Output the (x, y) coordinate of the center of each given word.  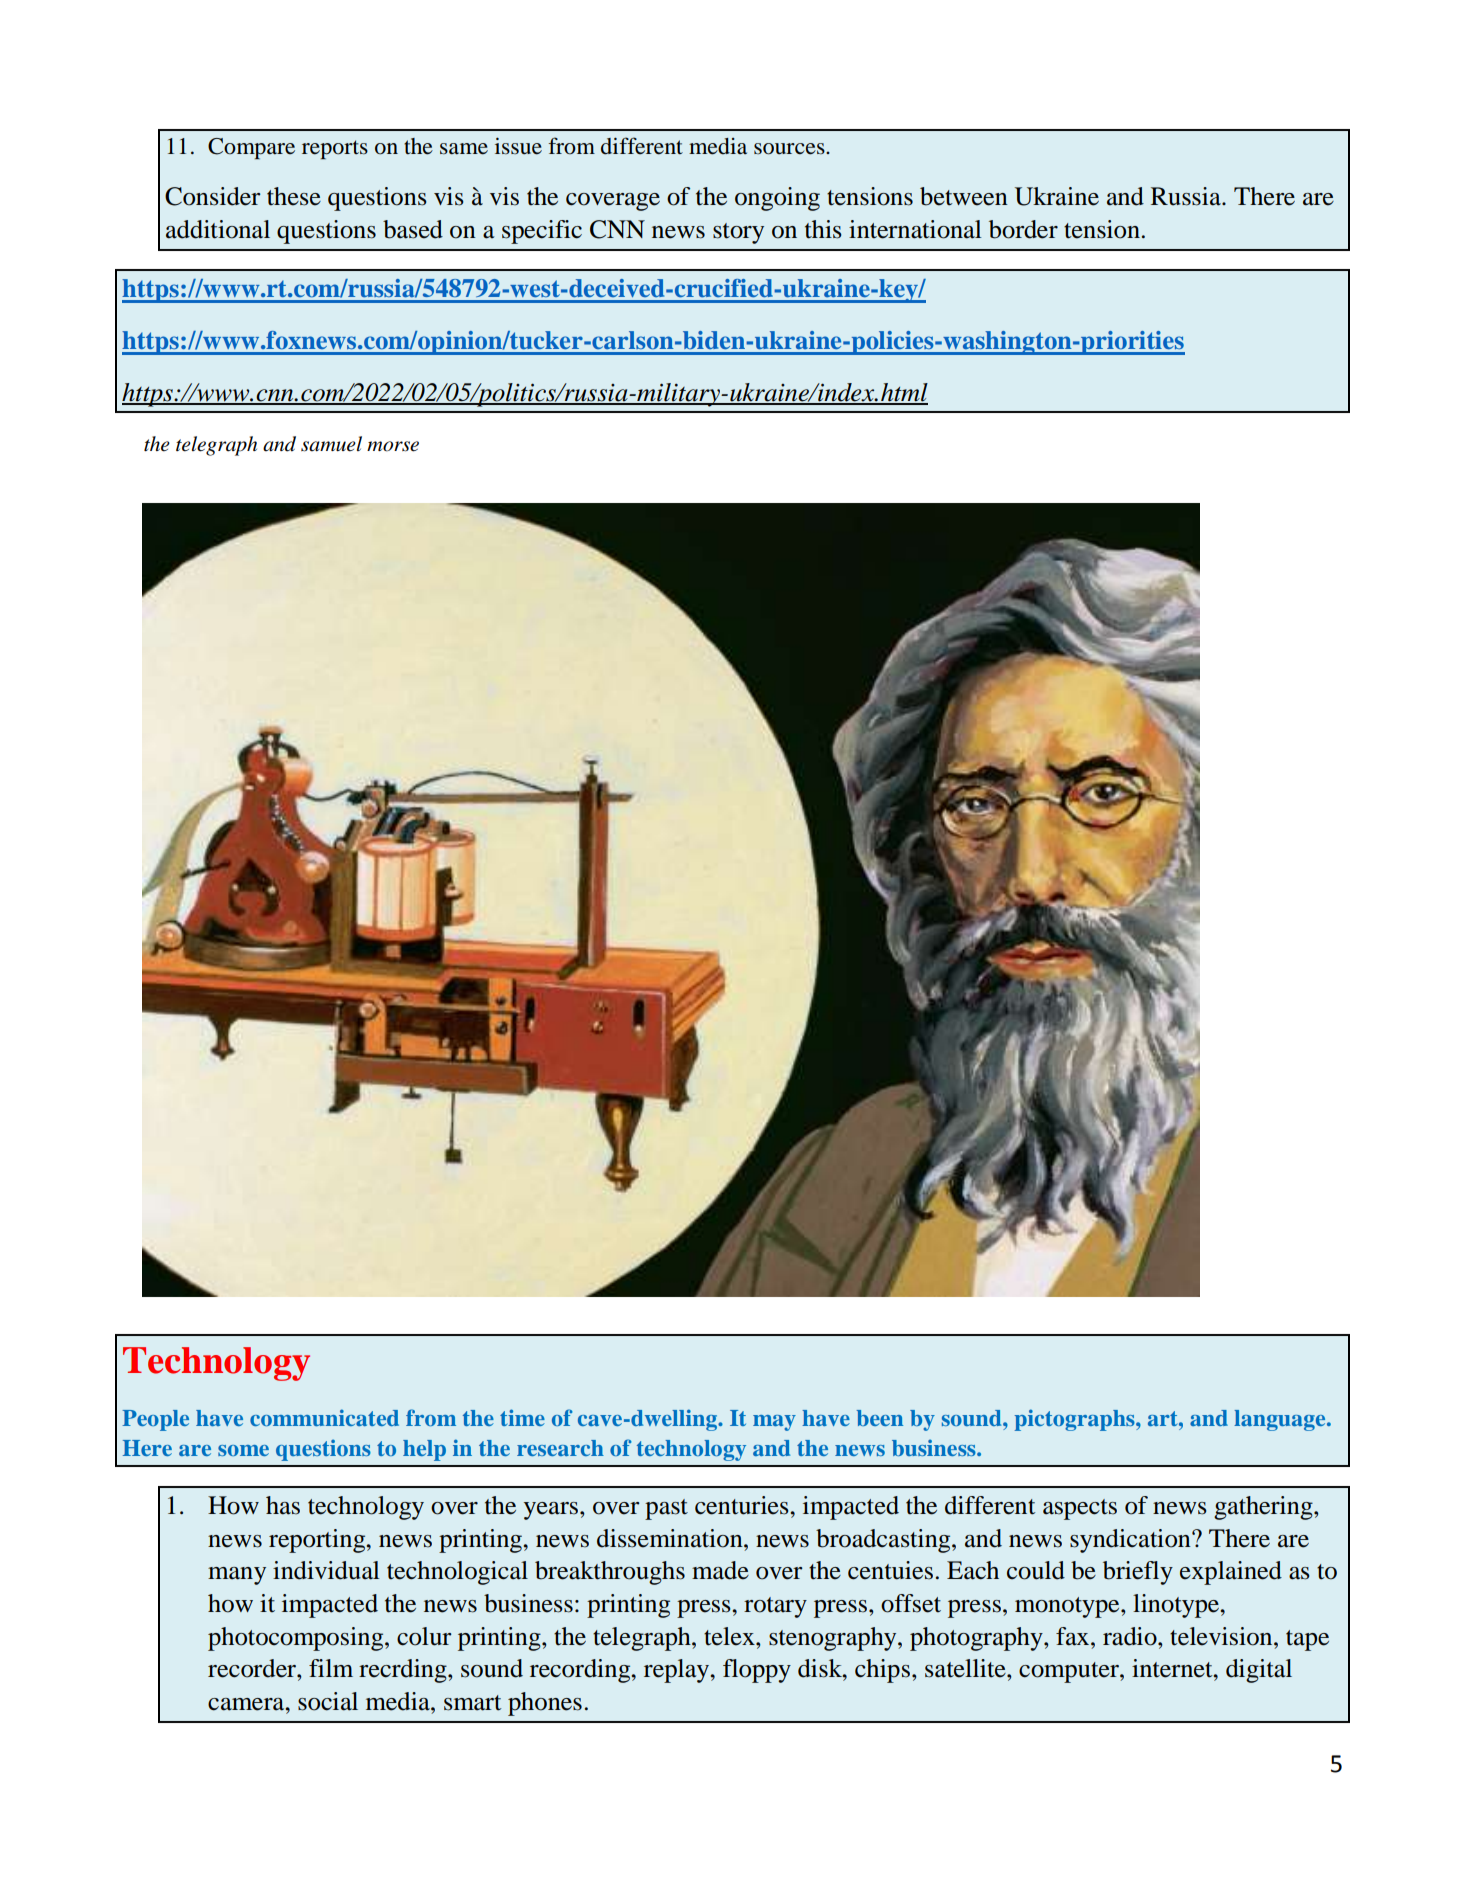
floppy (757, 1671)
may (774, 1423)
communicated (324, 1417)
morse (393, 446)
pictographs (1075, 1420)
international (915, 229)
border (1023, 229)
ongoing (777, 199)
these (294, 196)
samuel (331, 444)
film (331, 1668)
